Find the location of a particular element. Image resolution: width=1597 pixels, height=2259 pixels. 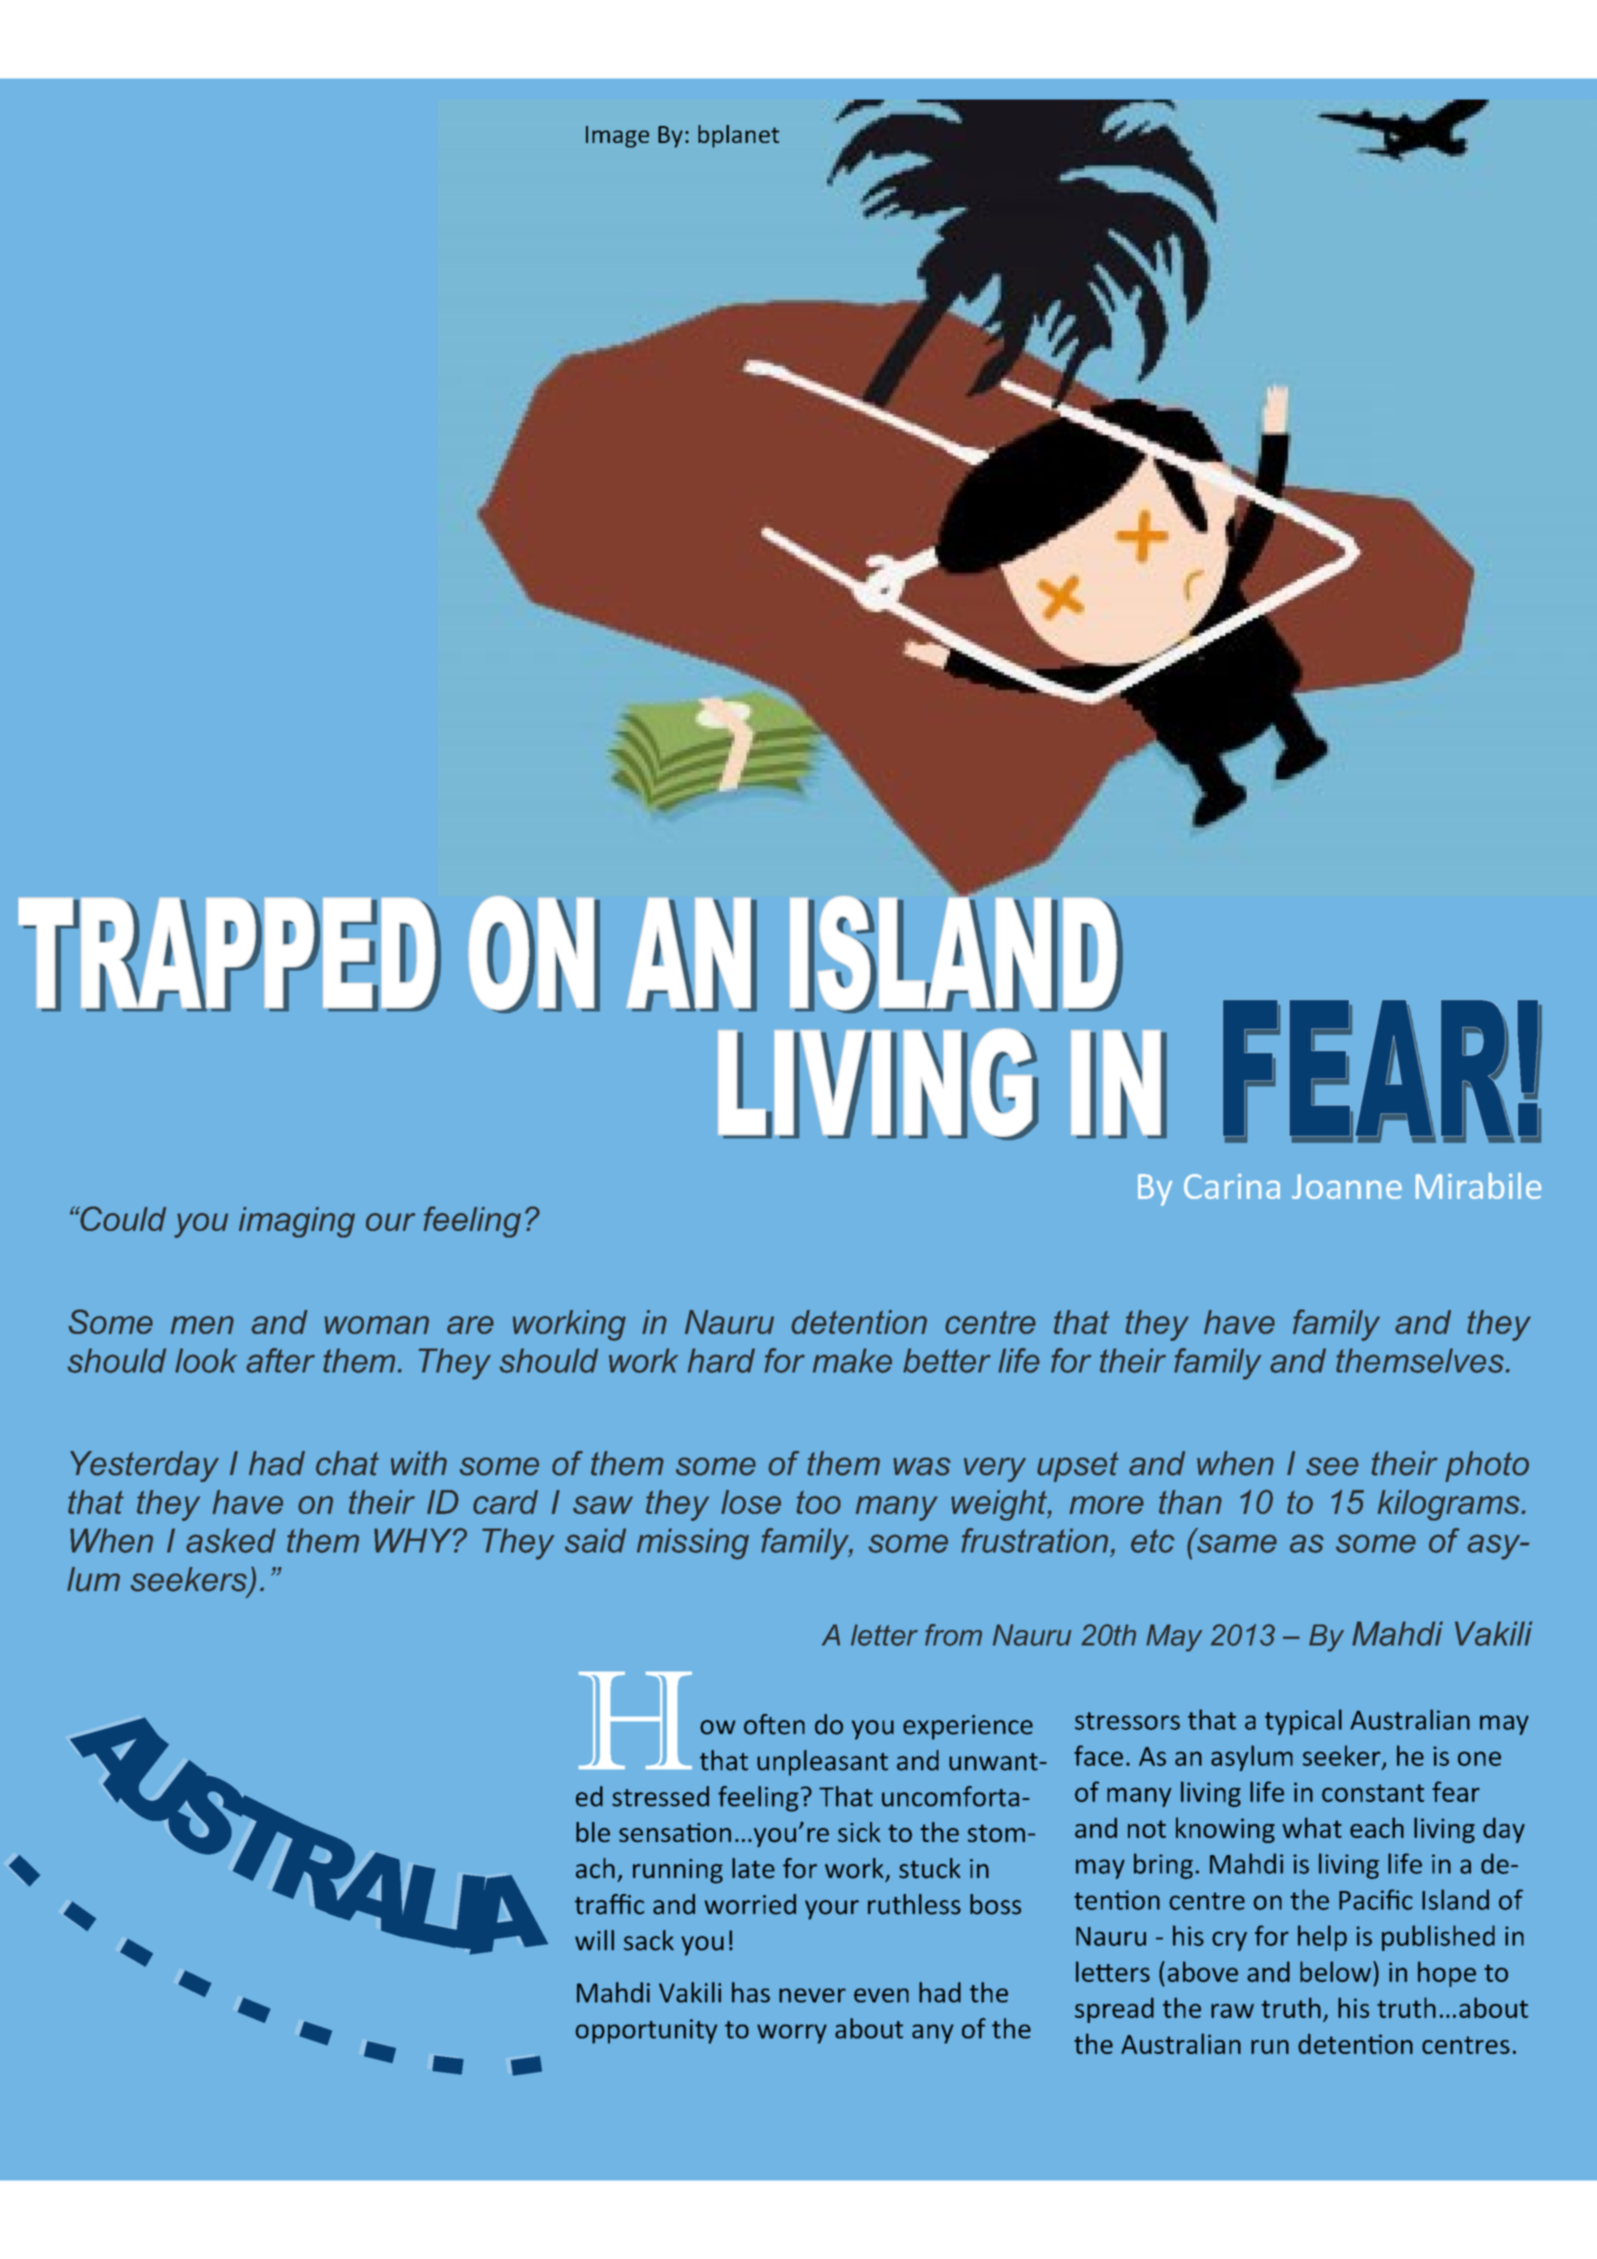

Joanne is located at coordinates (1347, 1186).
